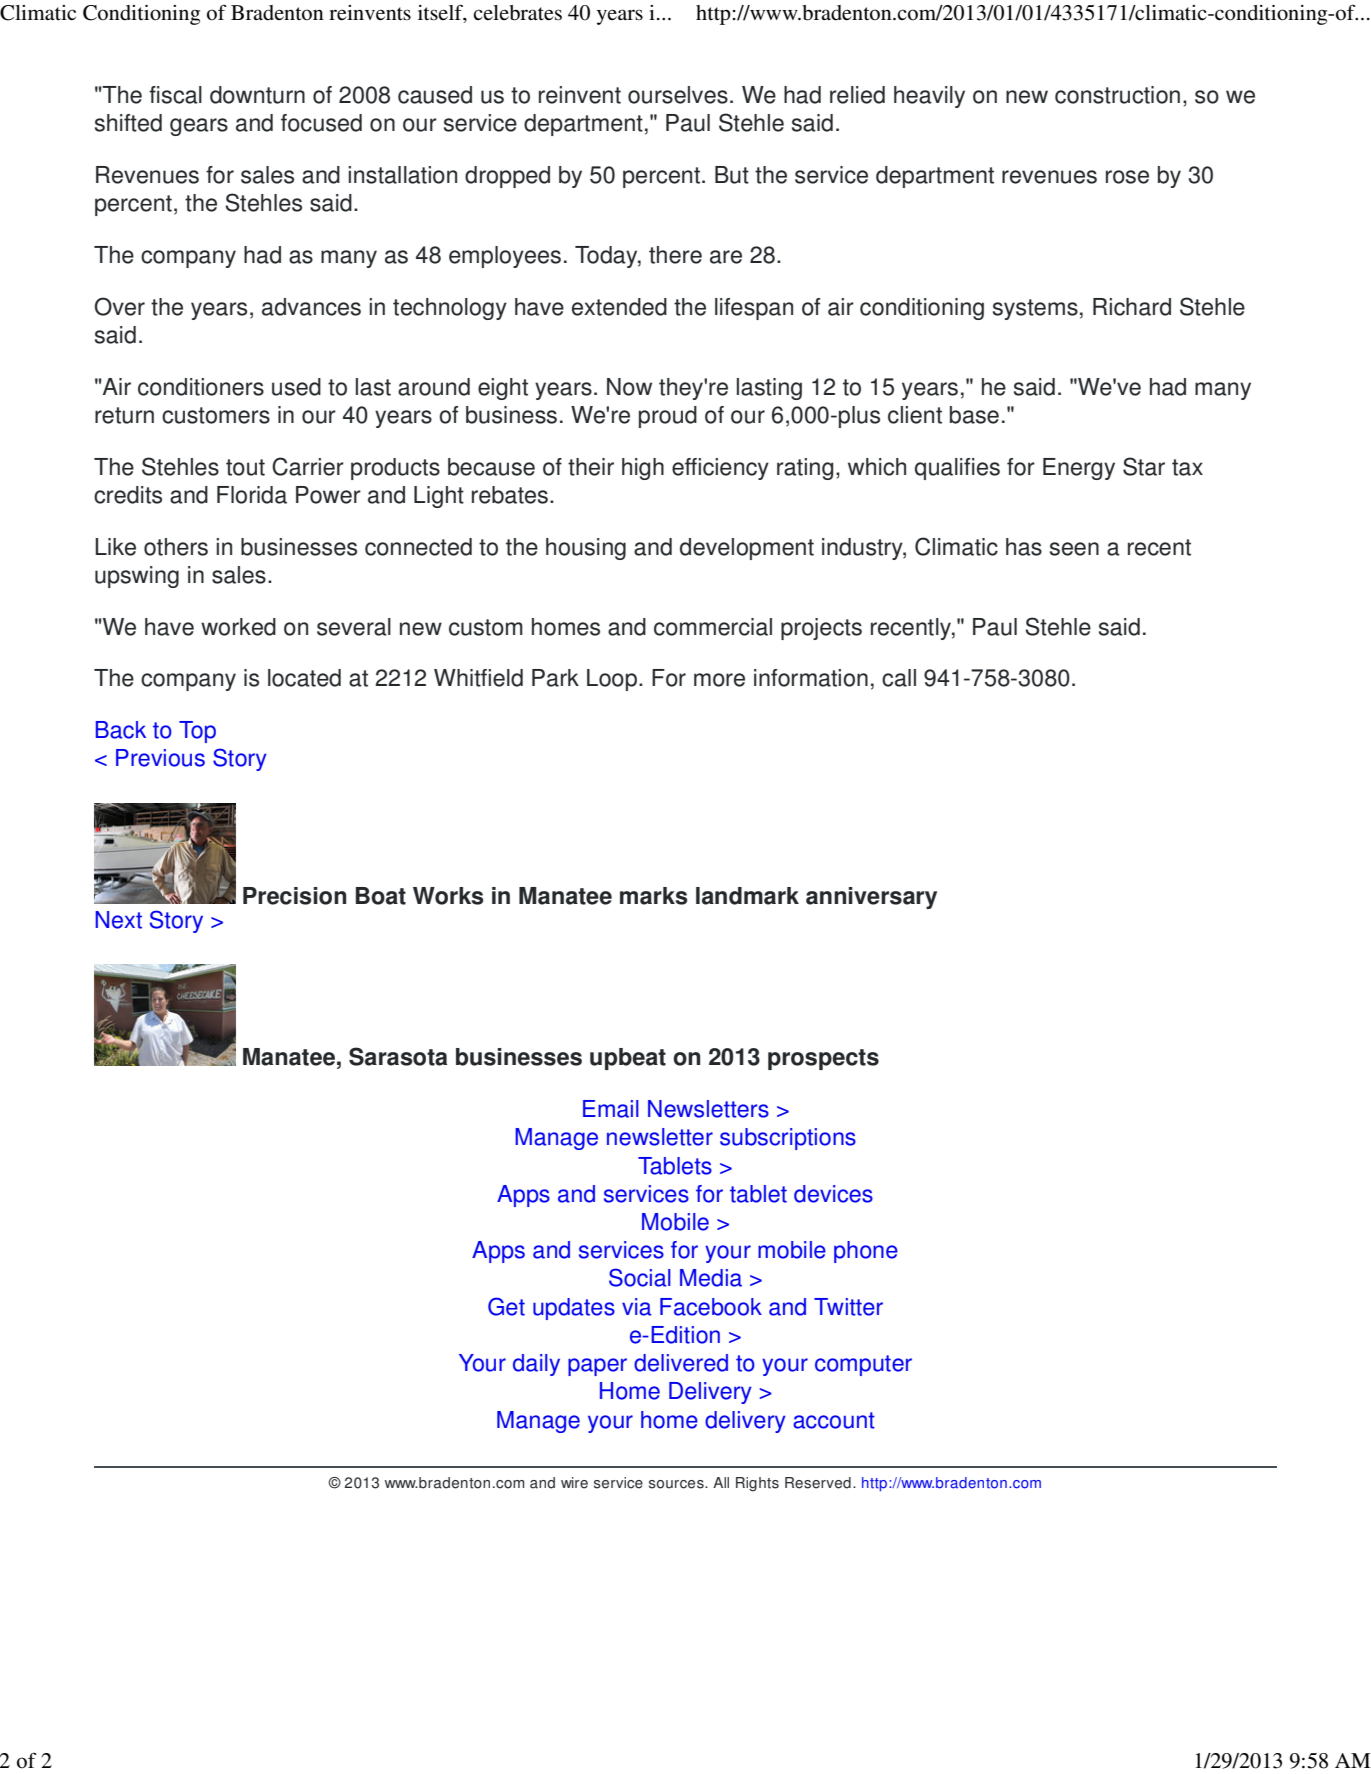 This document has height=1774, width=1371. What do you see at coordinates (899, 678) in the document?
I see `call` at bounding box center [899, 678].
